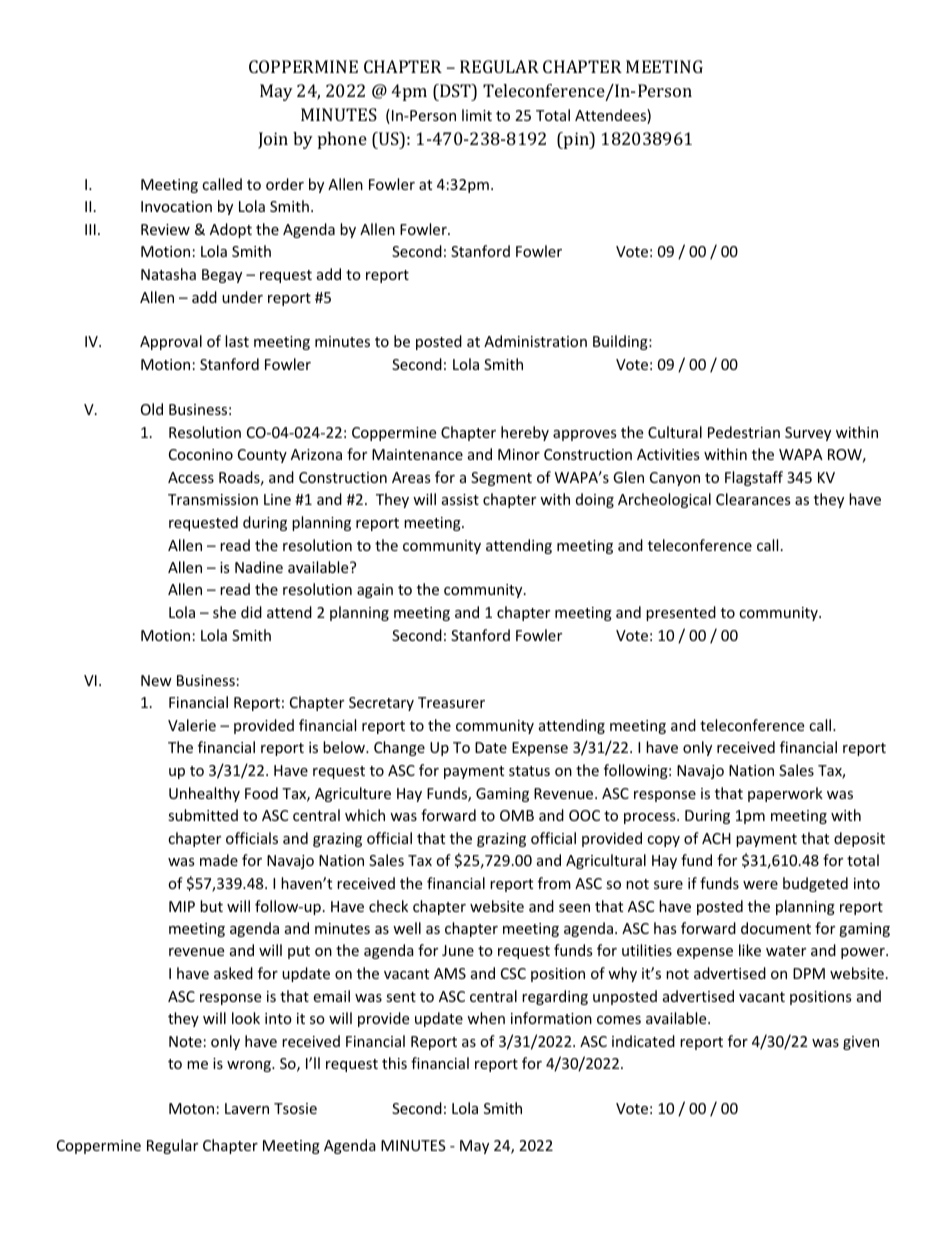  What do you see at coordinates (785, 794) in the screenshot?
I see `paperwork` at bounding box center [785, 794].
